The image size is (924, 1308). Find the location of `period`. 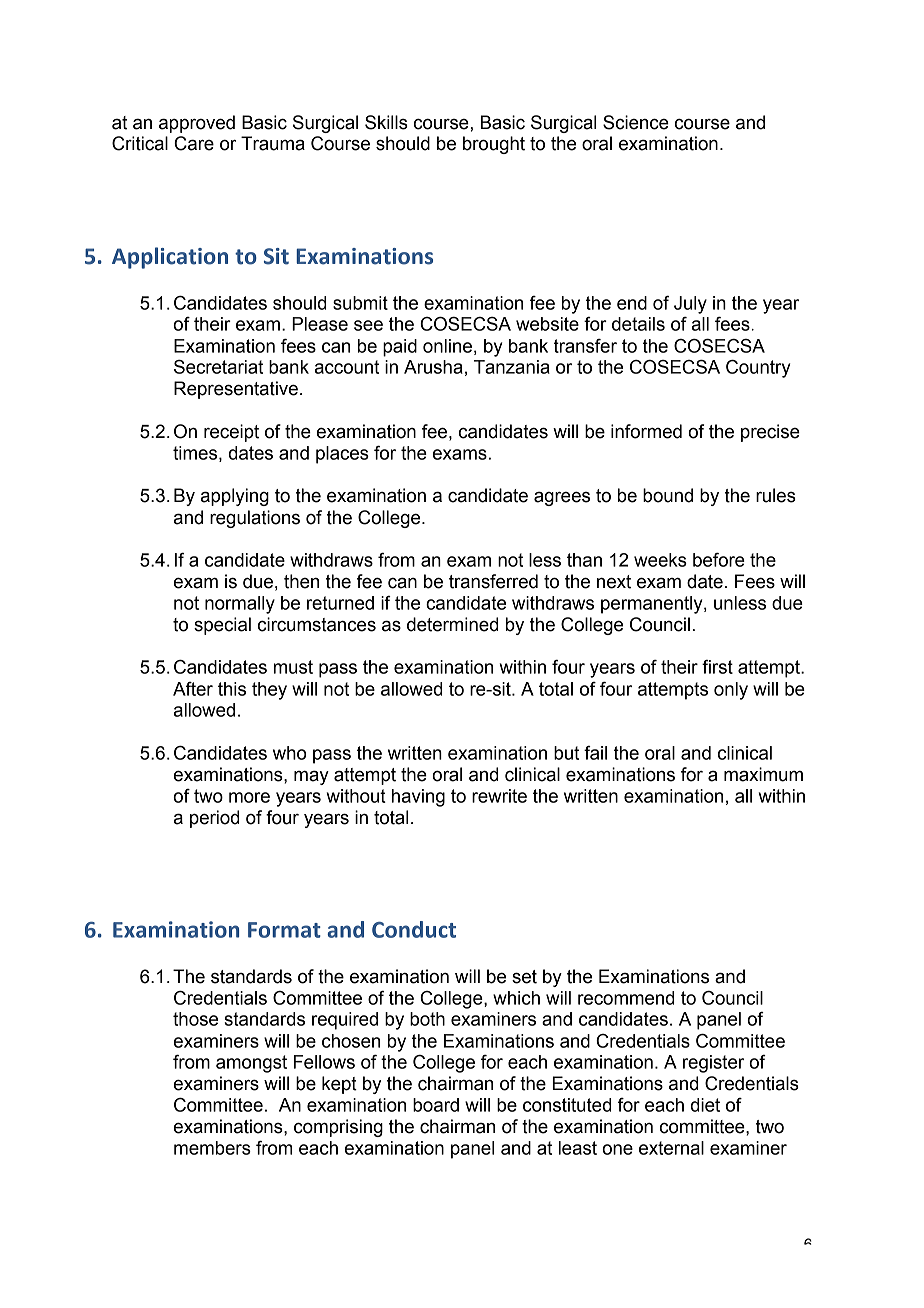

period is located at coordinates (215, 819).
